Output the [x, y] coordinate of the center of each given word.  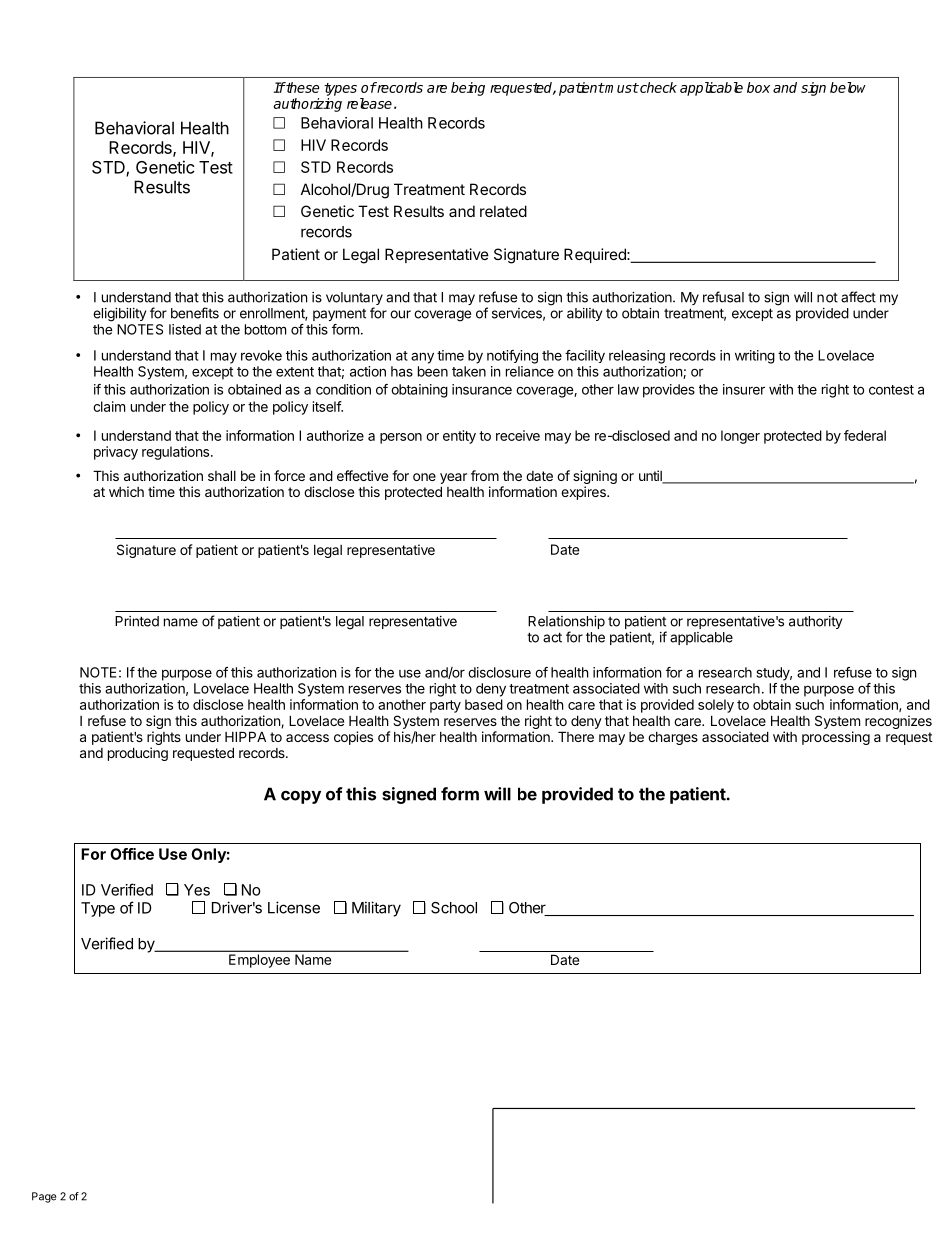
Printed [137, 621]
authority [815, 622]
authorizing [307, 105]
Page [44, 1197]
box [758, 87]
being [468, 89]
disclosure [499, 672]
